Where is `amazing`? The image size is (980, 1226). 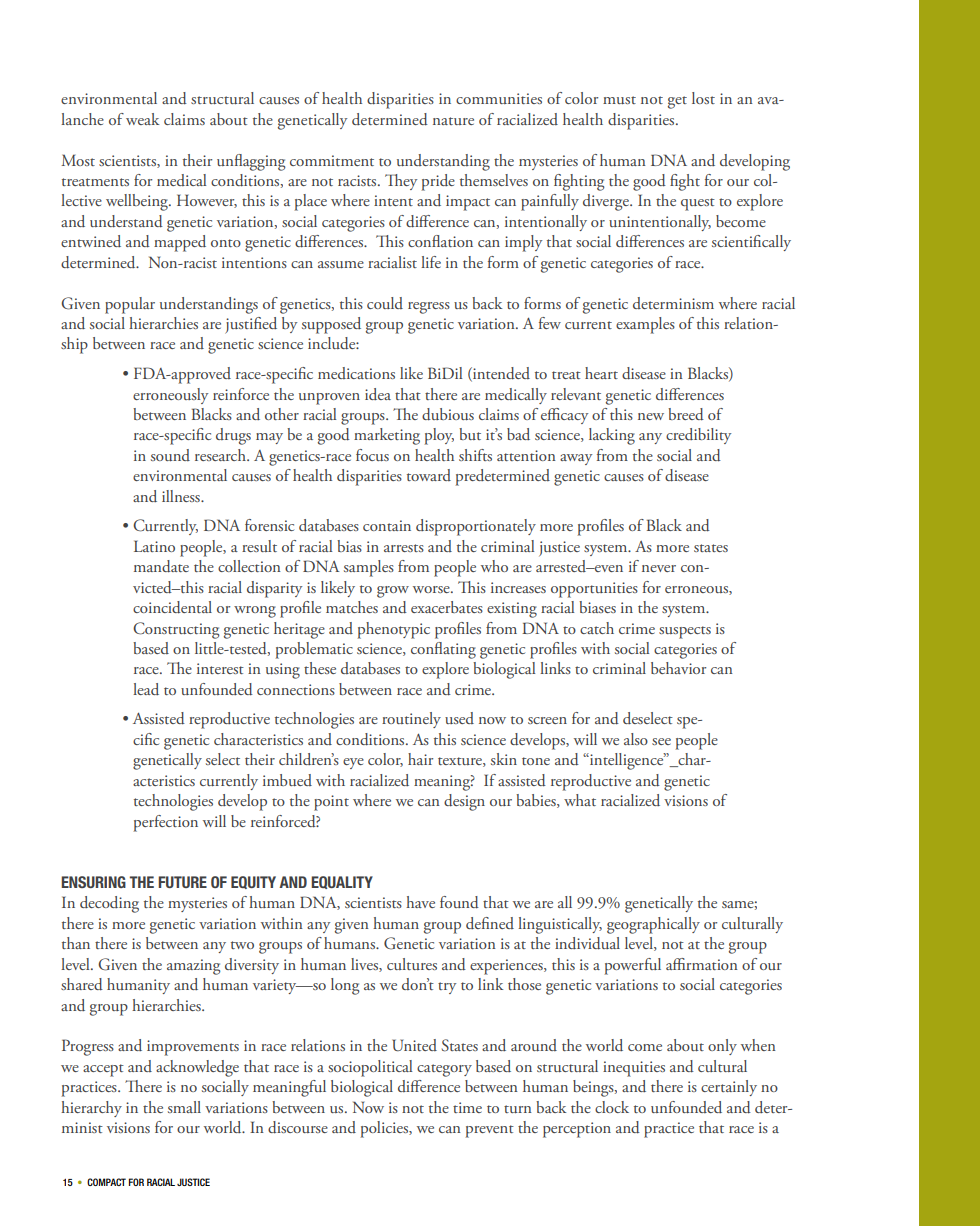
amazing is located at coordinates (193, 967).
